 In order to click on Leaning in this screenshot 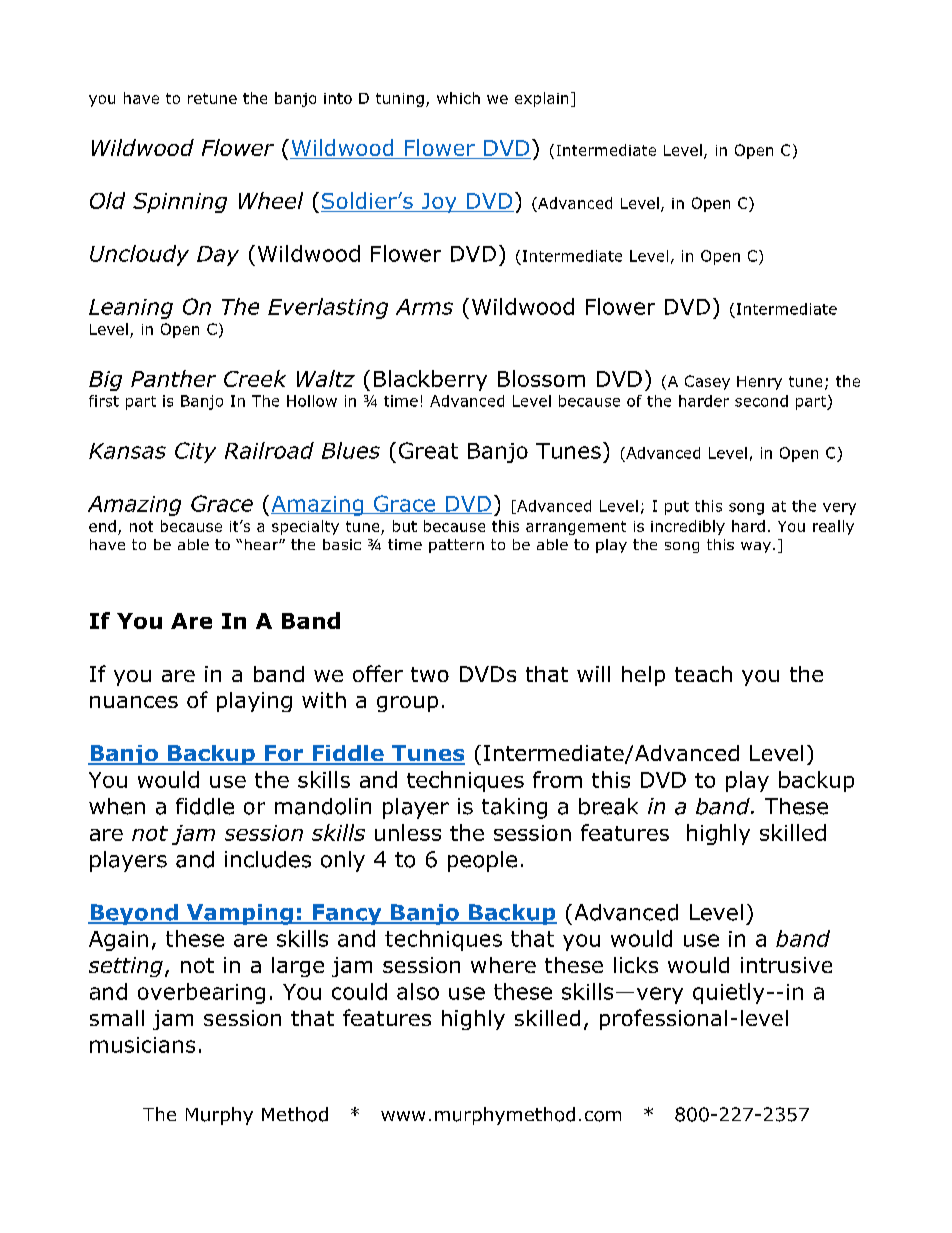, I will do `click(131, 309)`.
